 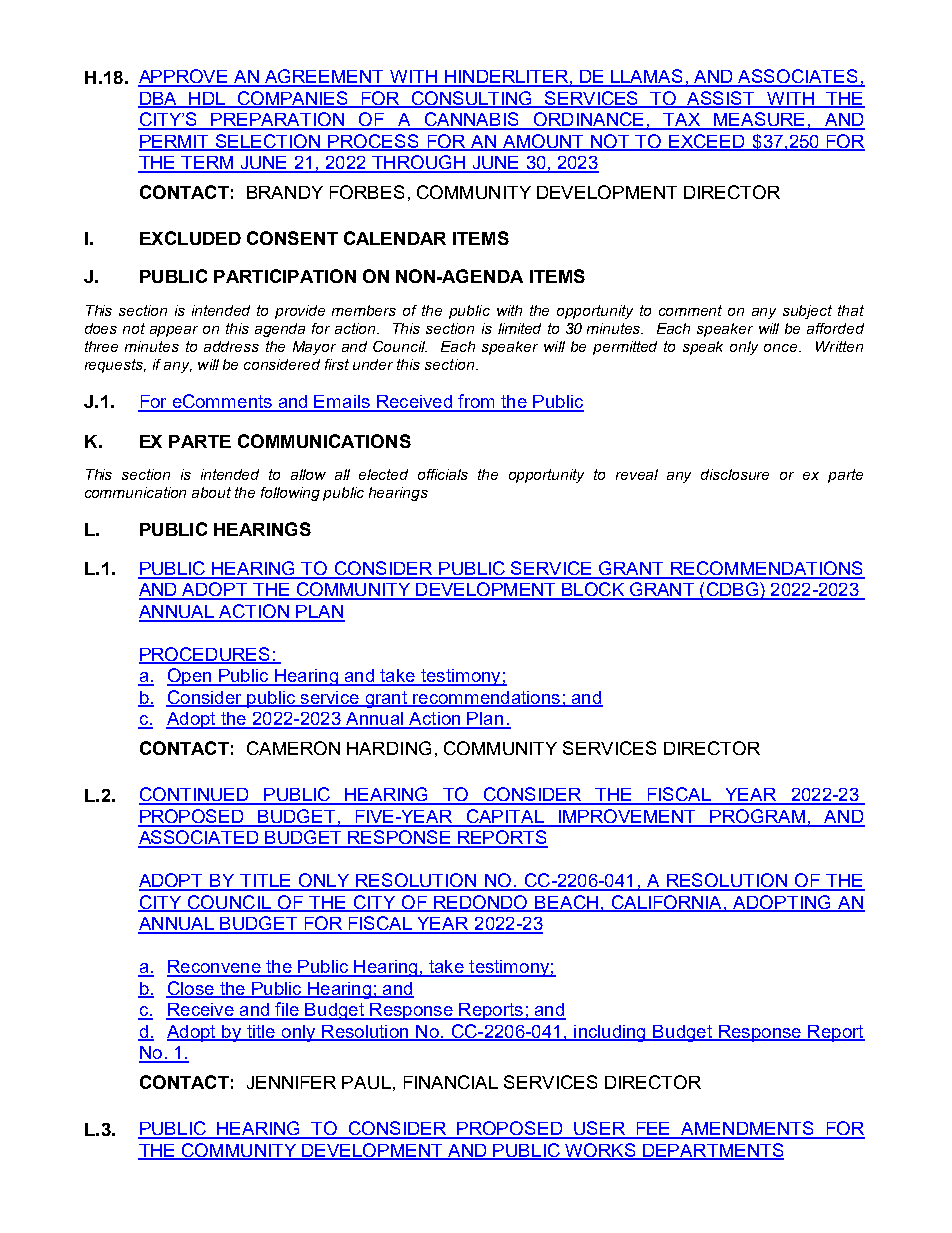 What do you see at coordinates (195, 795) in the screenshot?
I see `CONTINUED` at bounding box center [195, 795].
